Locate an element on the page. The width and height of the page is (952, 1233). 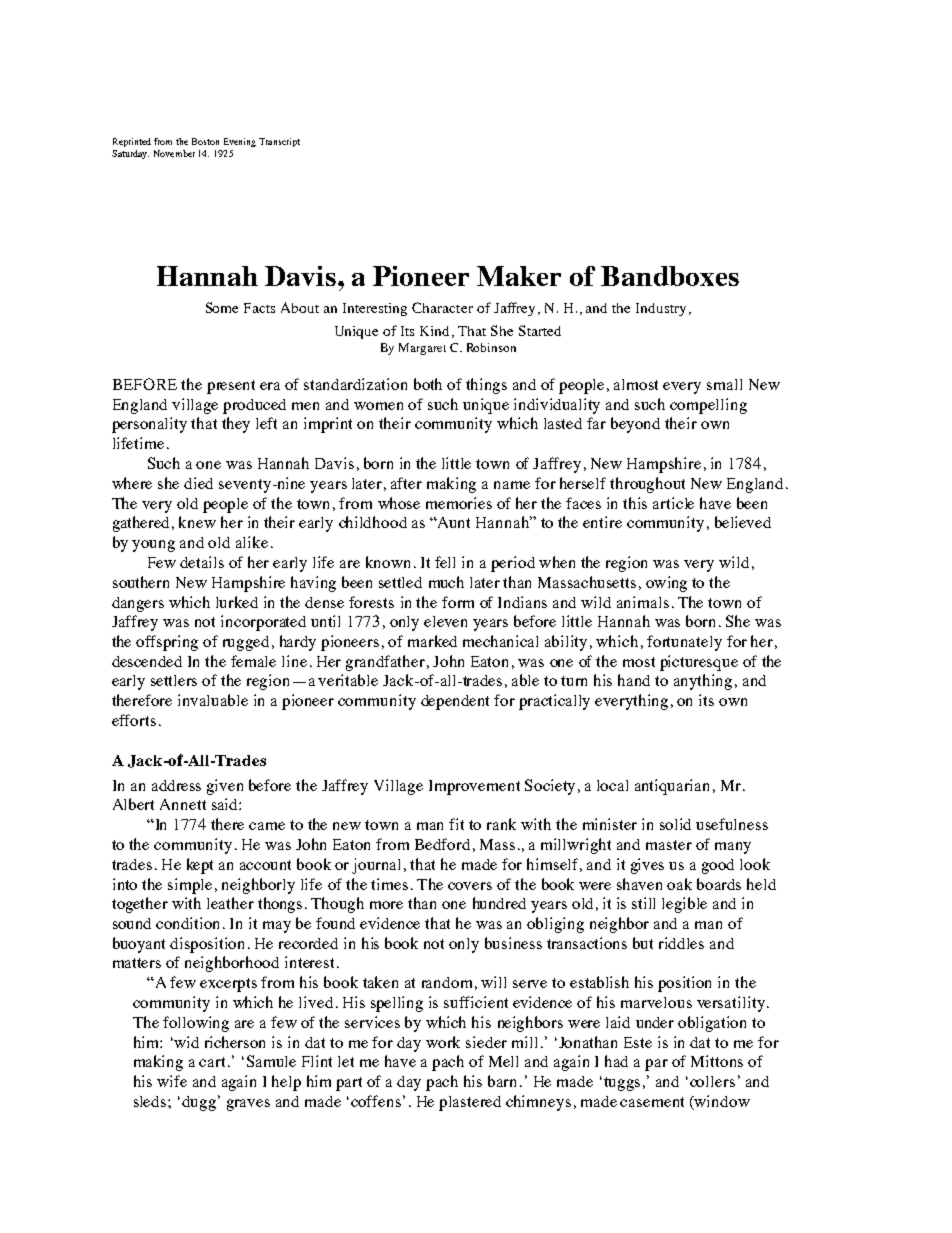
Maker is located at coordinates (519, 276).
